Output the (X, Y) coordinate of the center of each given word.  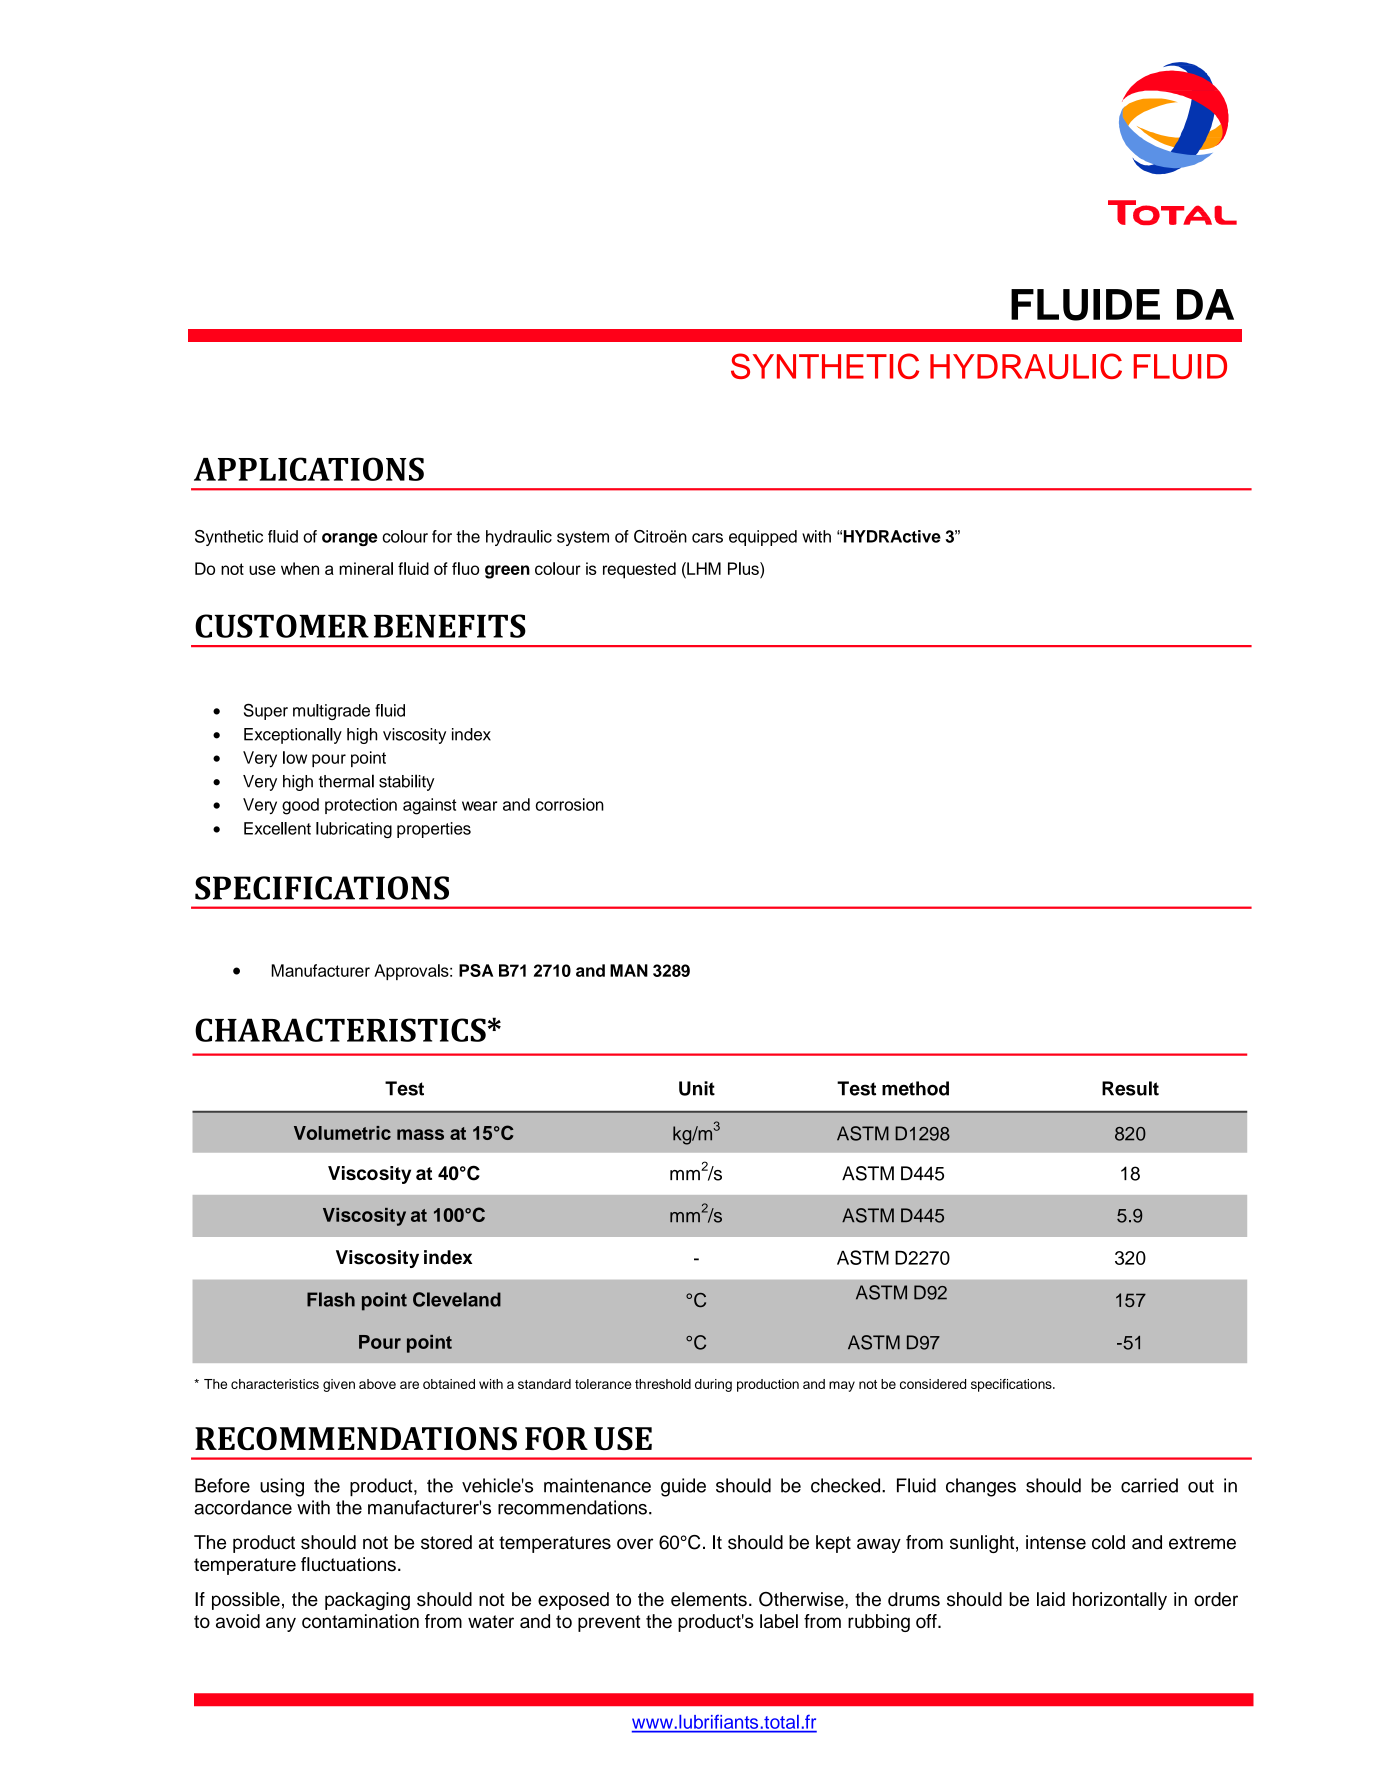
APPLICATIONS (309, 469)
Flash (331, 1299)
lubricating (354, 830)
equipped (763, 538)
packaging (367, 1601)
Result (1130, 1088)
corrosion (570, 804)
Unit (697, 1088)
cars (707, 538)
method (915, 1088)
